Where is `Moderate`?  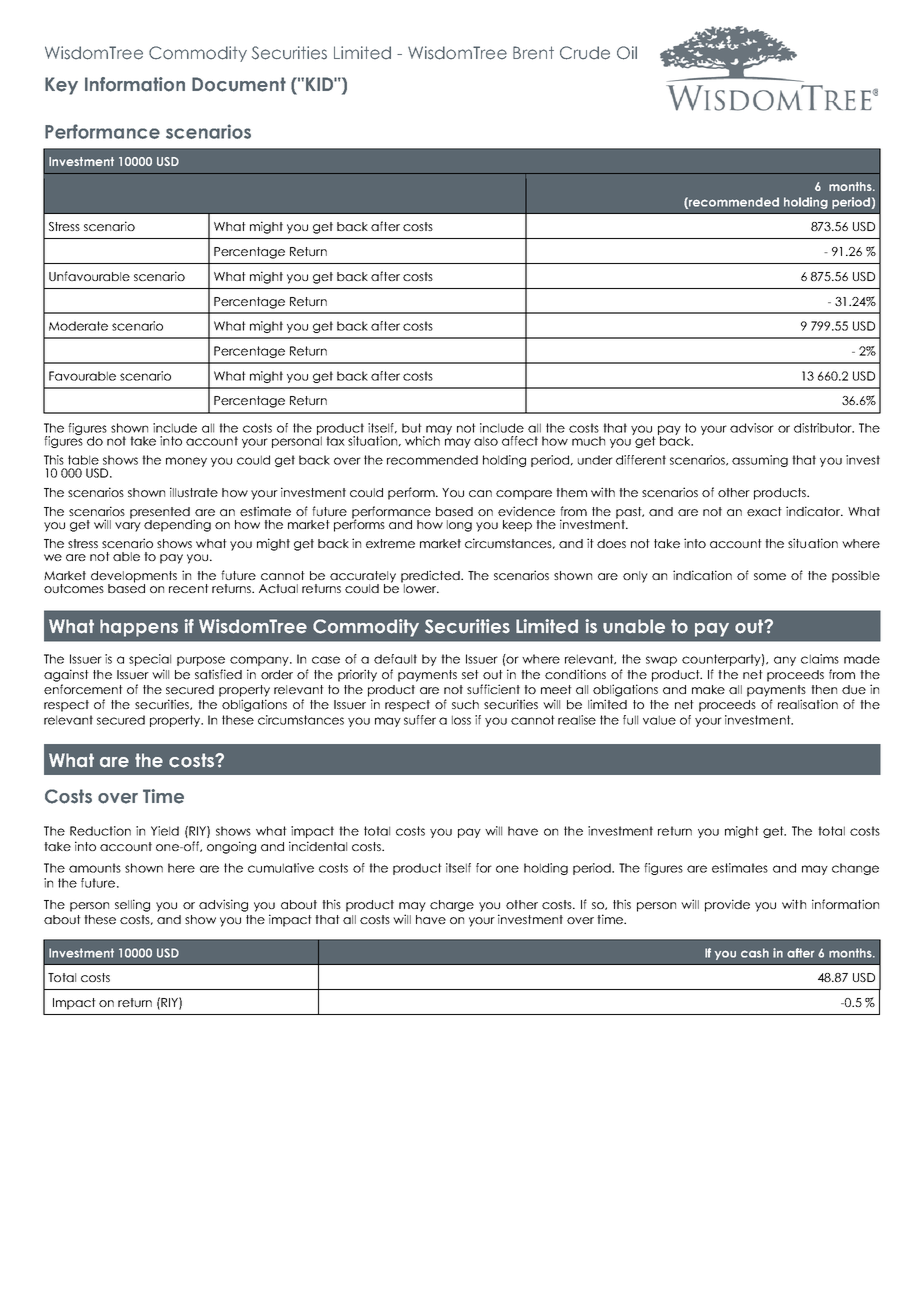 Moderate is located at coordinates (78, 326).
